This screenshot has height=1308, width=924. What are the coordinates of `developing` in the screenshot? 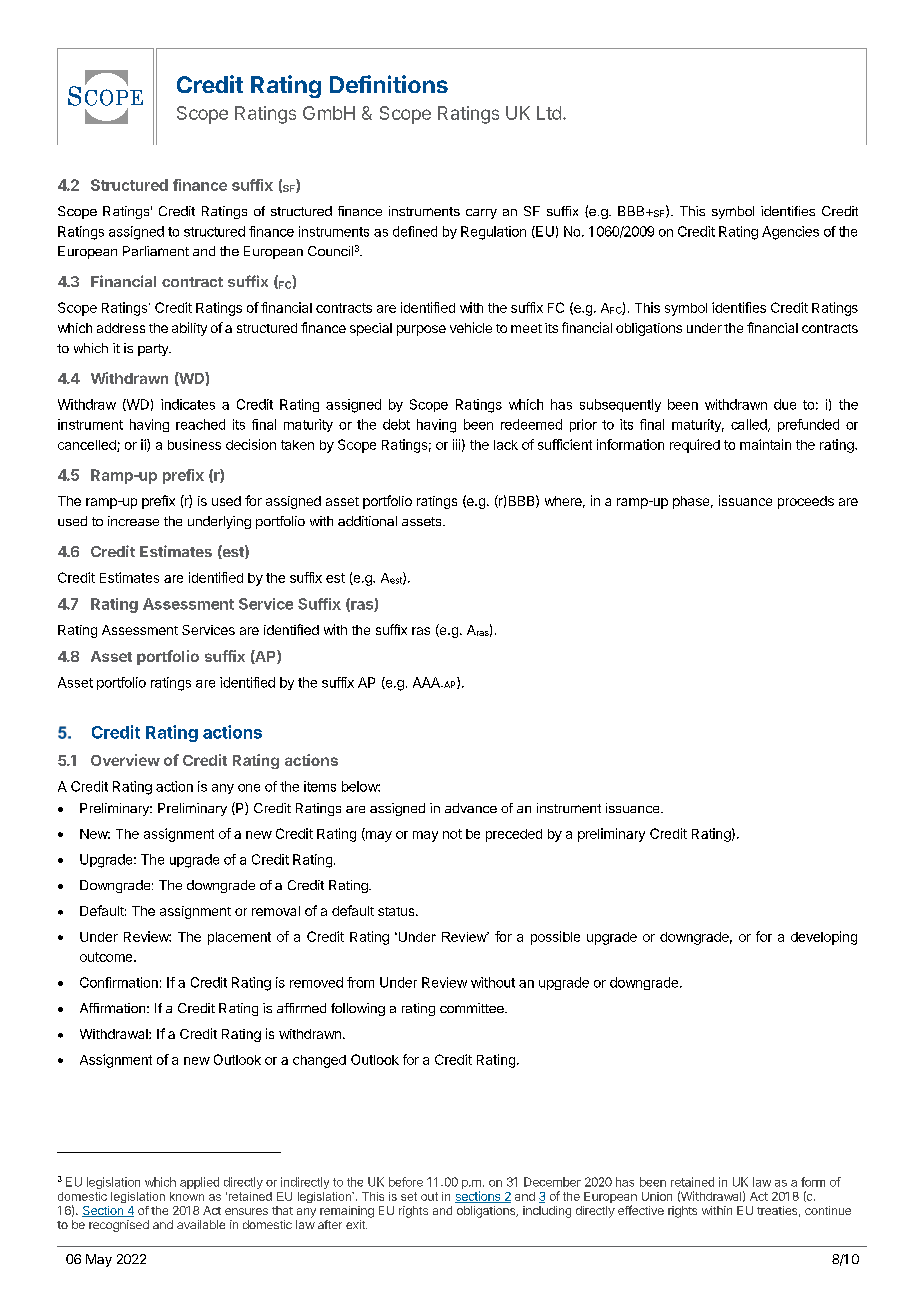 It's located at (824, 938).
